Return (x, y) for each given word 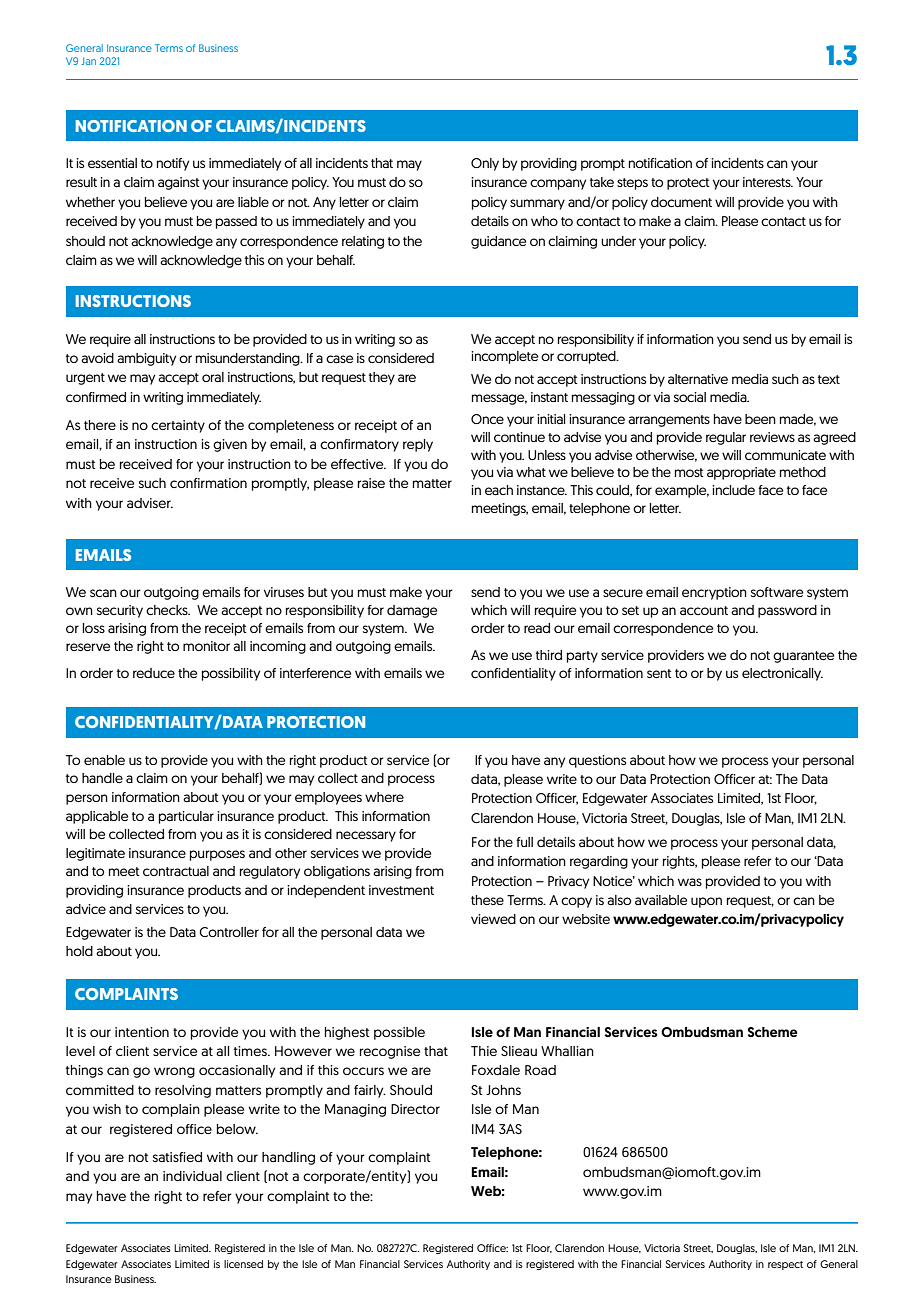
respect (785, 1265)
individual (192, 1176)
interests (768, 182)
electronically (782, 674)
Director (415, 1109)
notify (173, 164)
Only (485, 164)
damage (412, 611)
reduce (154, 673)
